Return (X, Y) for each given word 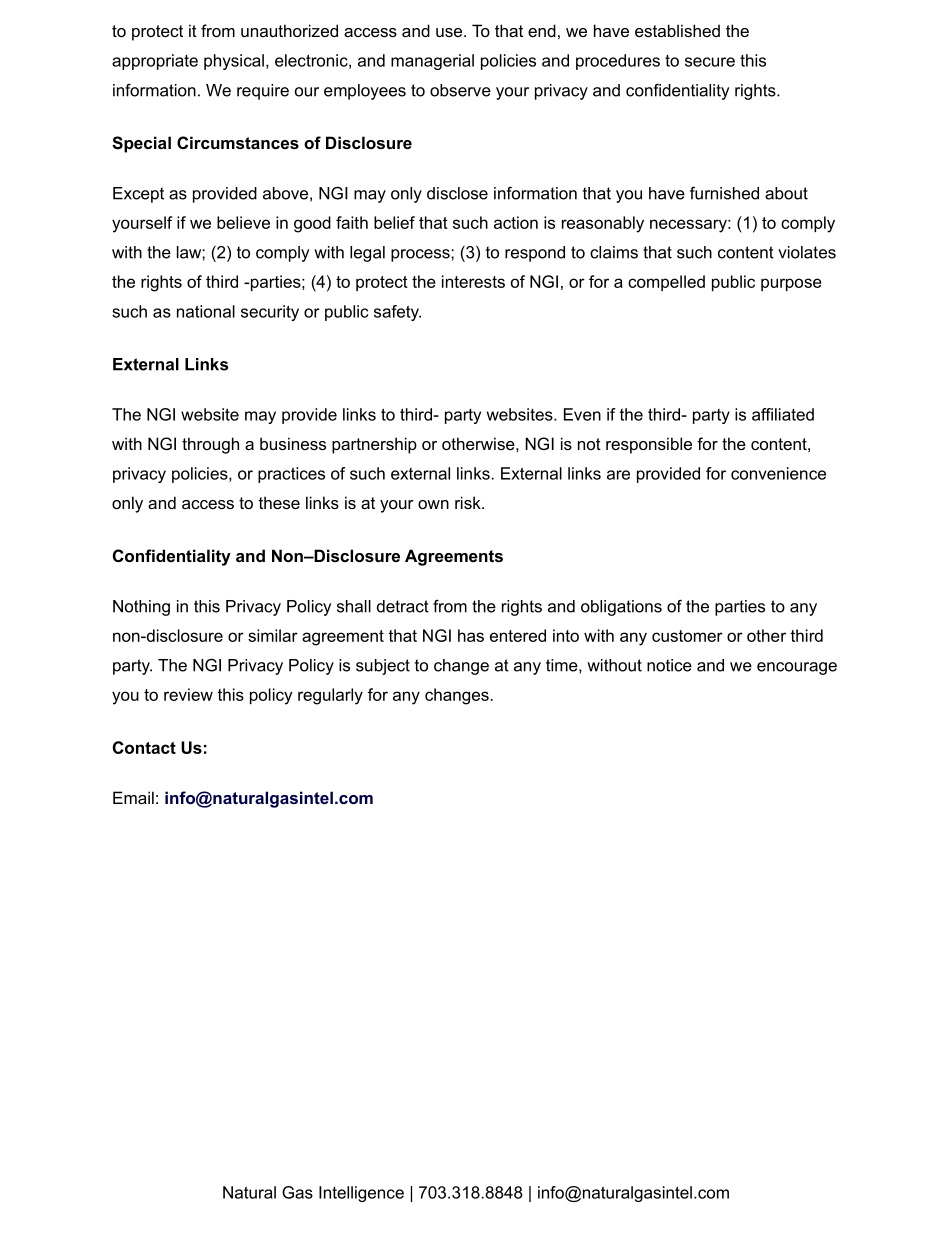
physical (234, 62)
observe (460, 90)
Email (133, 797)
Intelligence (361, 1194)
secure (710, 62)
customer (687, 636)
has (471, 635)
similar (273, 635)
